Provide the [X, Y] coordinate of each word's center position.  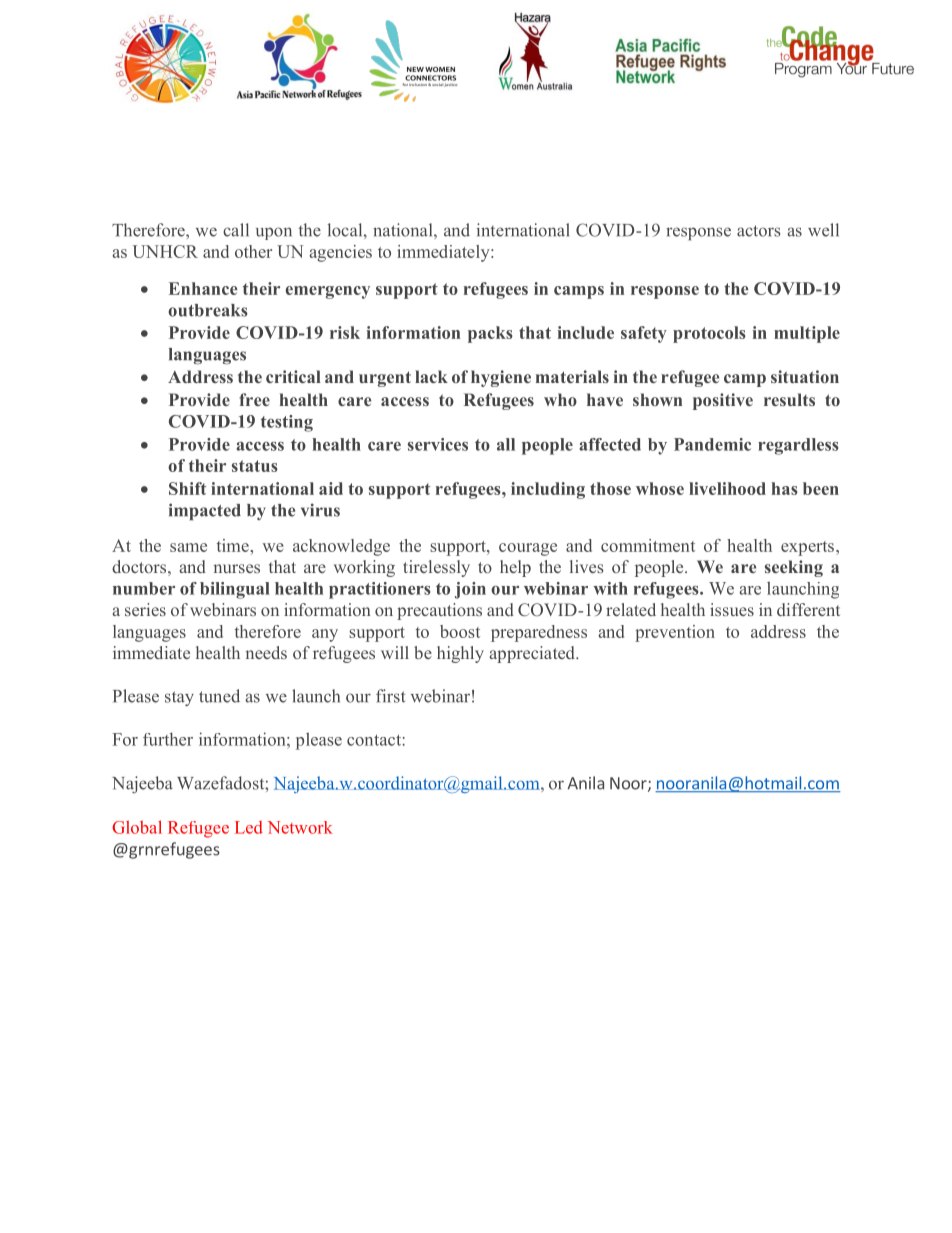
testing [287, 423]
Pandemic [712, 444]
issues [732, 609]
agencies [340, 253]
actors [759, 231]
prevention [675, 633]
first [390, 696]
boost [460, 631]
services [438, 444]
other [253, 251]
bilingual [235, 590]
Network [300, 827]
